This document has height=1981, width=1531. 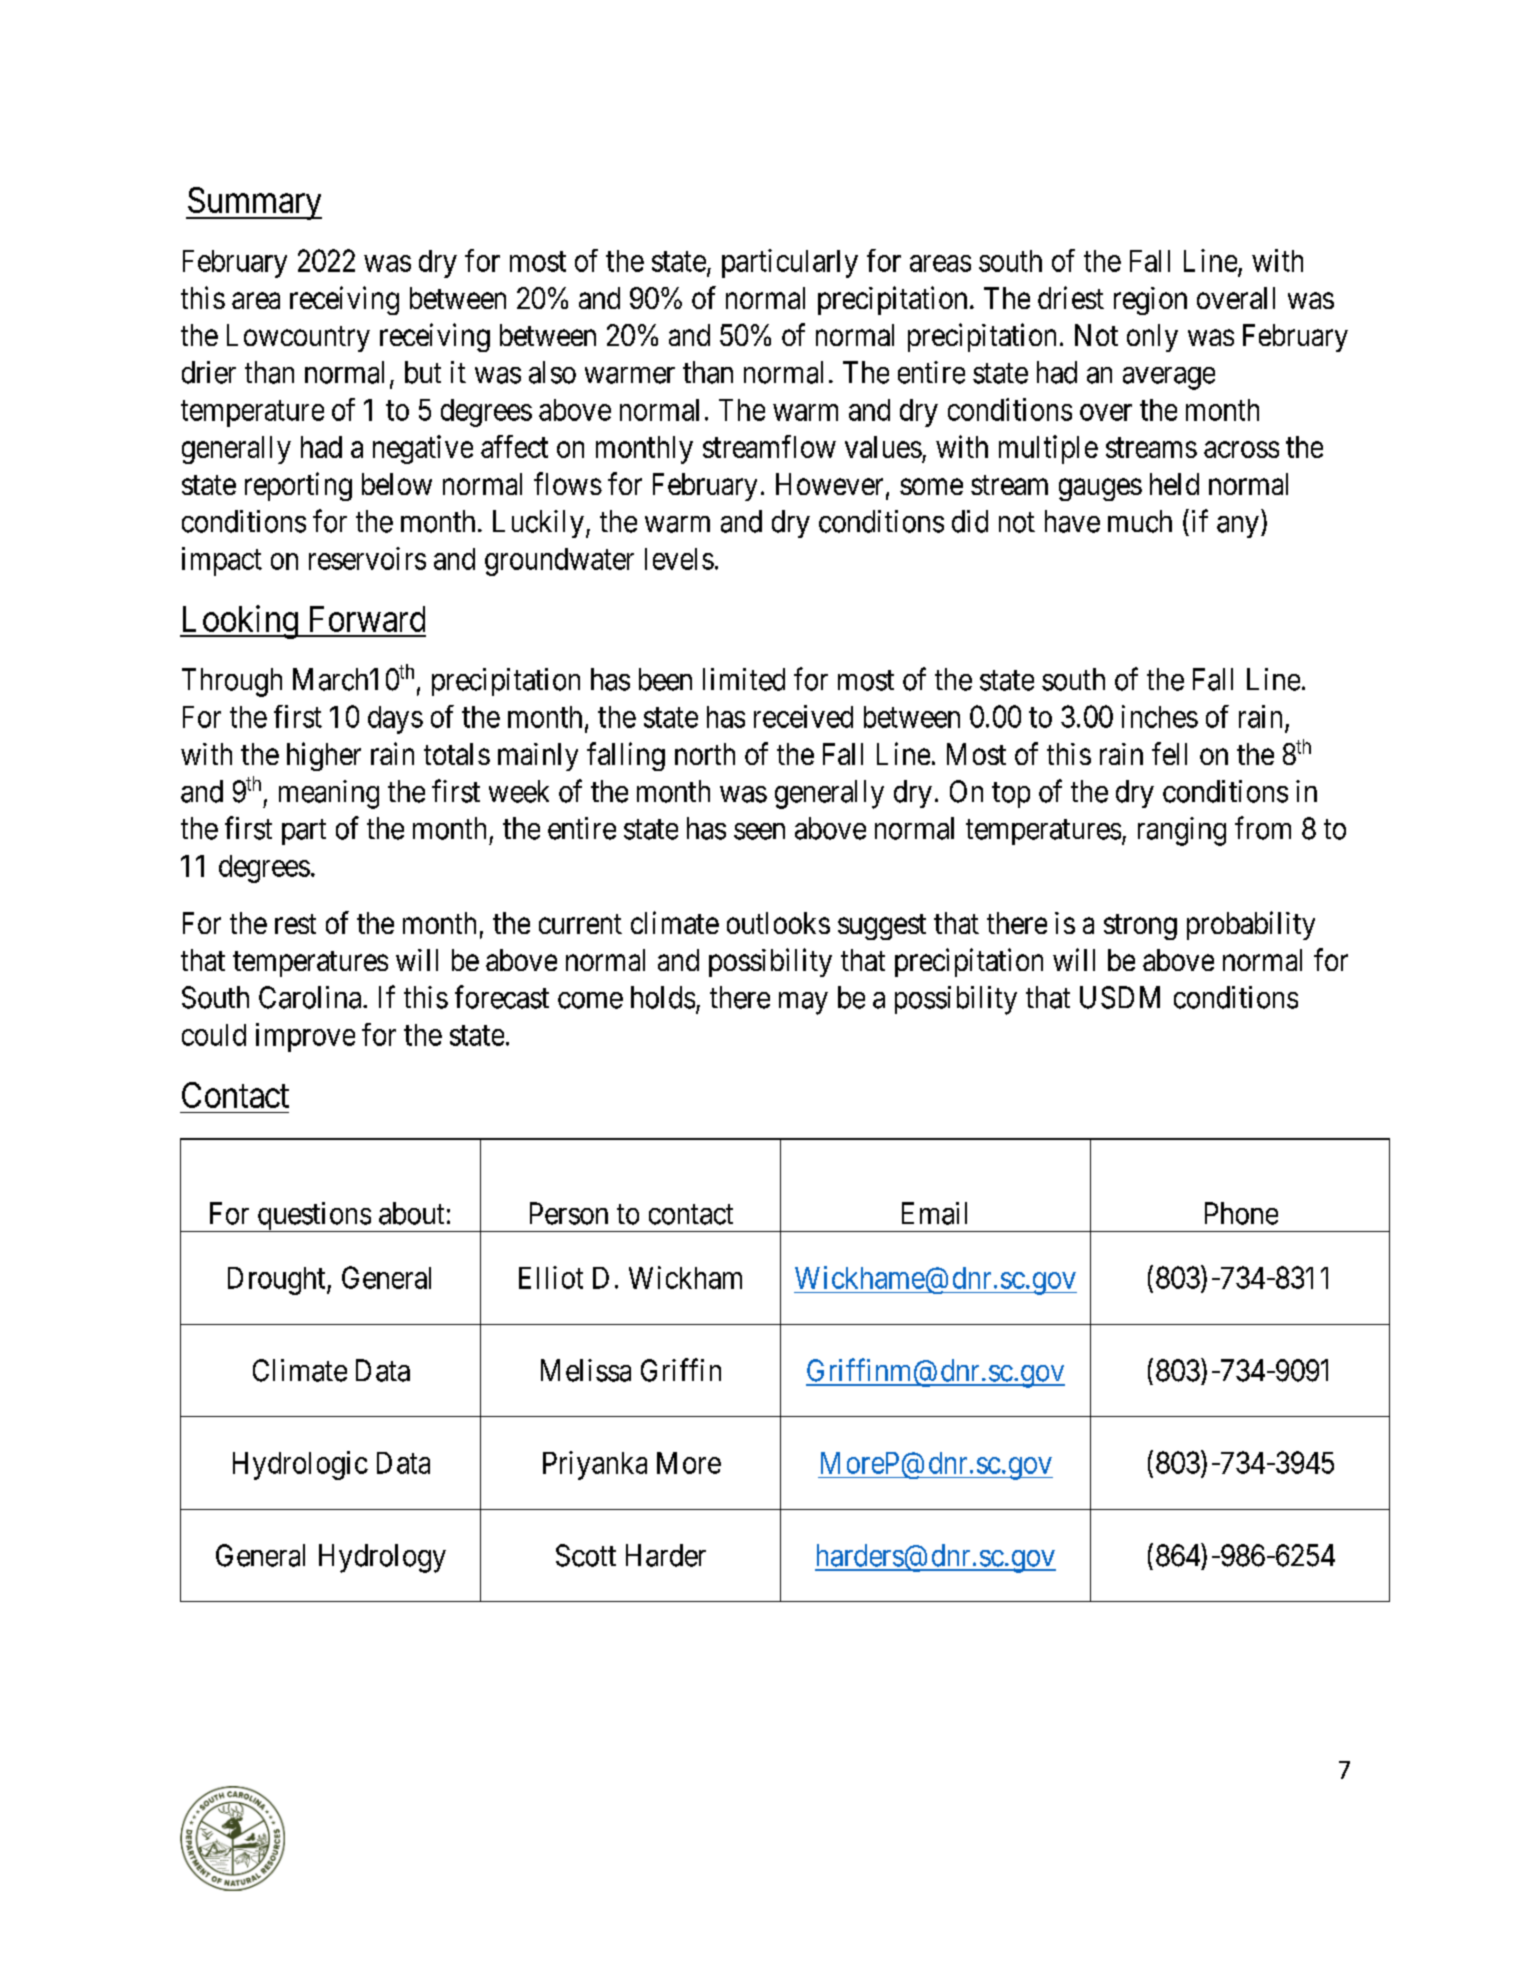 I want to click on Phone, so click(x=1241, y=1213).
